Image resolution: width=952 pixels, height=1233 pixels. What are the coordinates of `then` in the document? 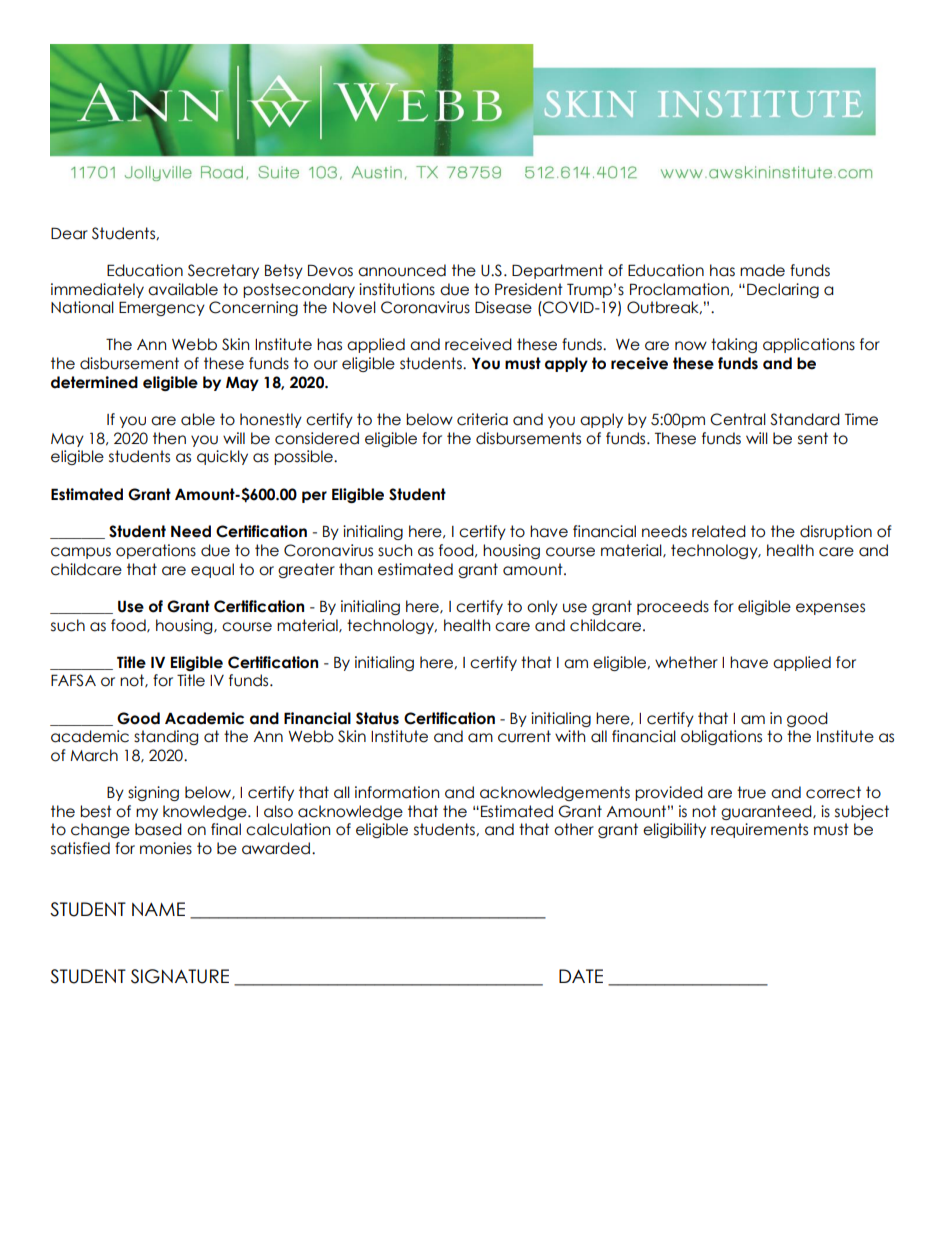 It's located at (169, 438).
